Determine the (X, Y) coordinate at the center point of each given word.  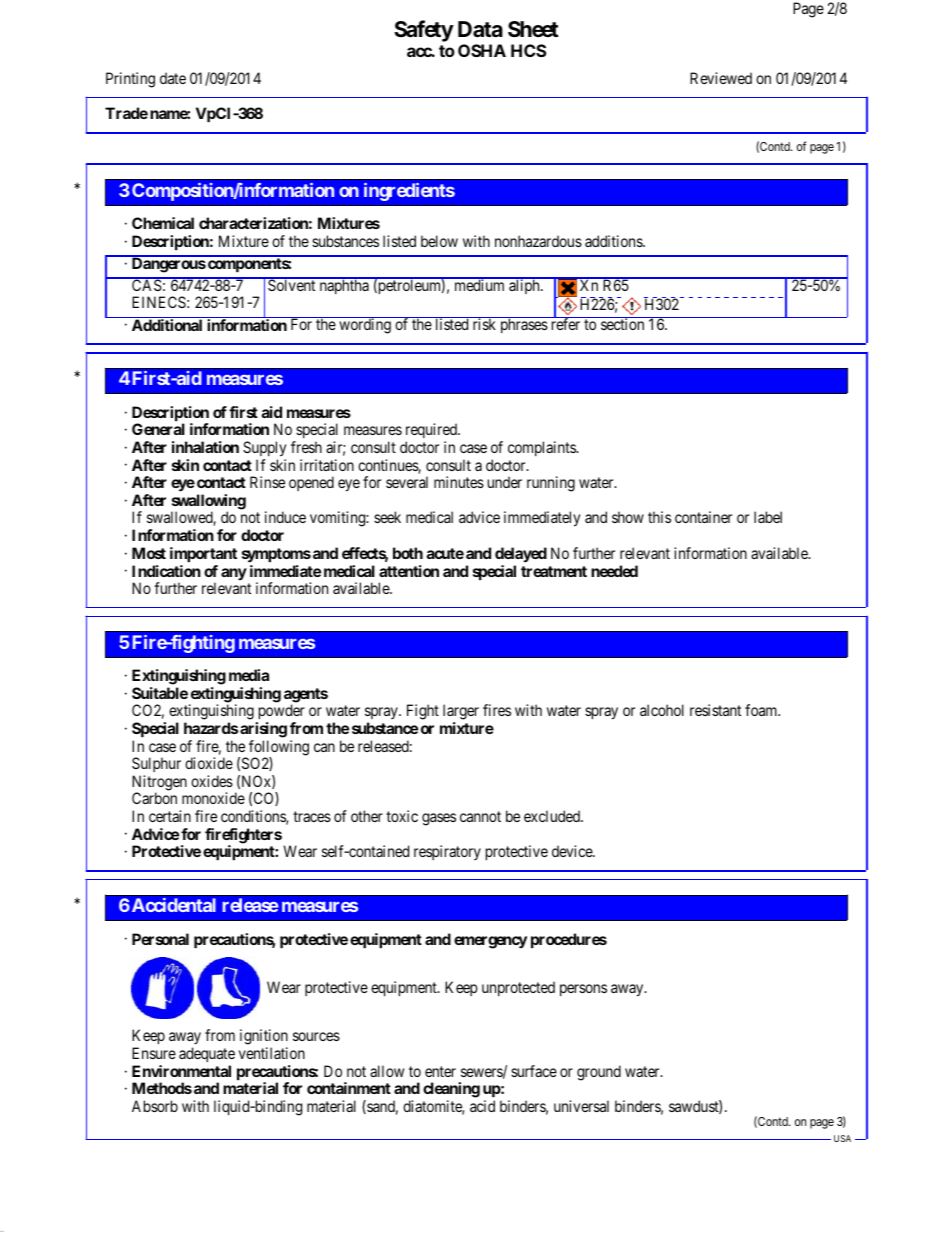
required (432, 432)
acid (482, 1106)
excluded (553, 816)
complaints (542, 448)
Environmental (181, 1071)
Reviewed (721, 78)
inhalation (205, 447)
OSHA (482, 50)
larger (461, 713)
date (173, 78)
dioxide (209, 763)
